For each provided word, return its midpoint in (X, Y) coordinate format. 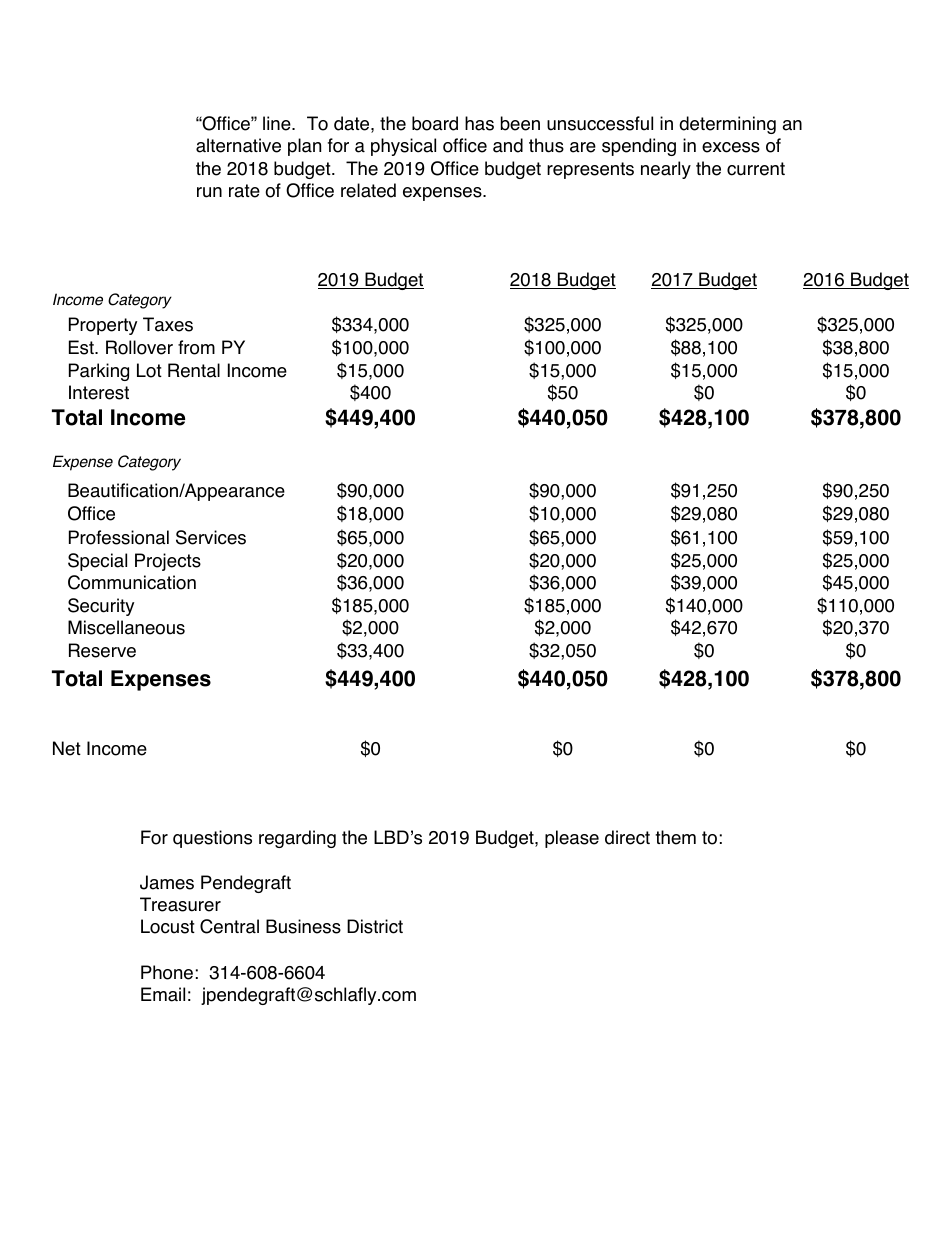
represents (590, 170)
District (375, 926)
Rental (194, 370)
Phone (167, 972)
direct (627, 837)
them (675, 837)
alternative (238, 145)
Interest (99, 392)
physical (403, 147)
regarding (297, 839)
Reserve (102, 650)
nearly (666, 170)
